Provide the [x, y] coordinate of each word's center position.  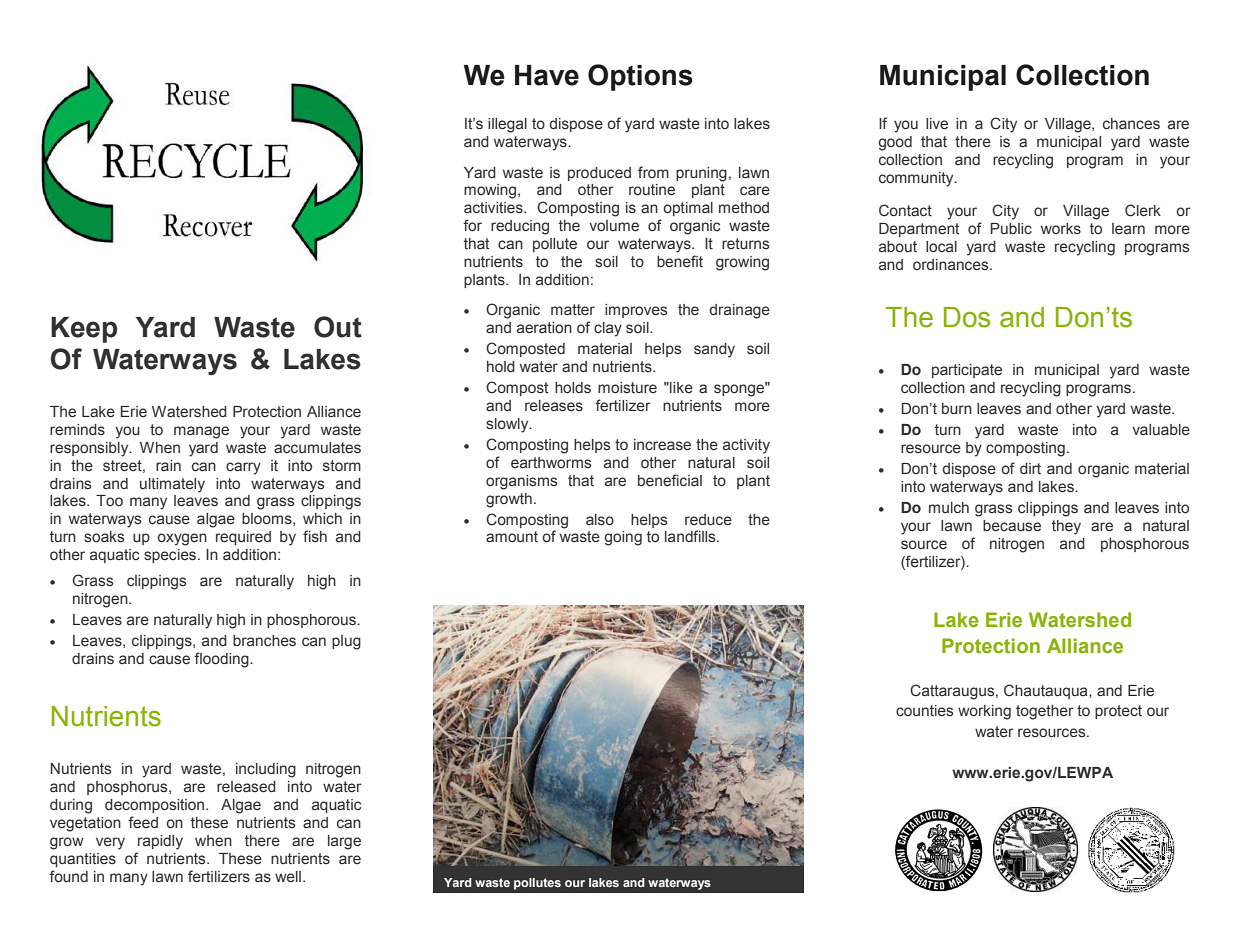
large [344, 842]
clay [608, 329]
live [937, 124]
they [1066, 527]
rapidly [160, 842]
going [623, 538]
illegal [507, 125]
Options [640, 77]
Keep [84, 330]
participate [967, 371]
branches [264, 641]
